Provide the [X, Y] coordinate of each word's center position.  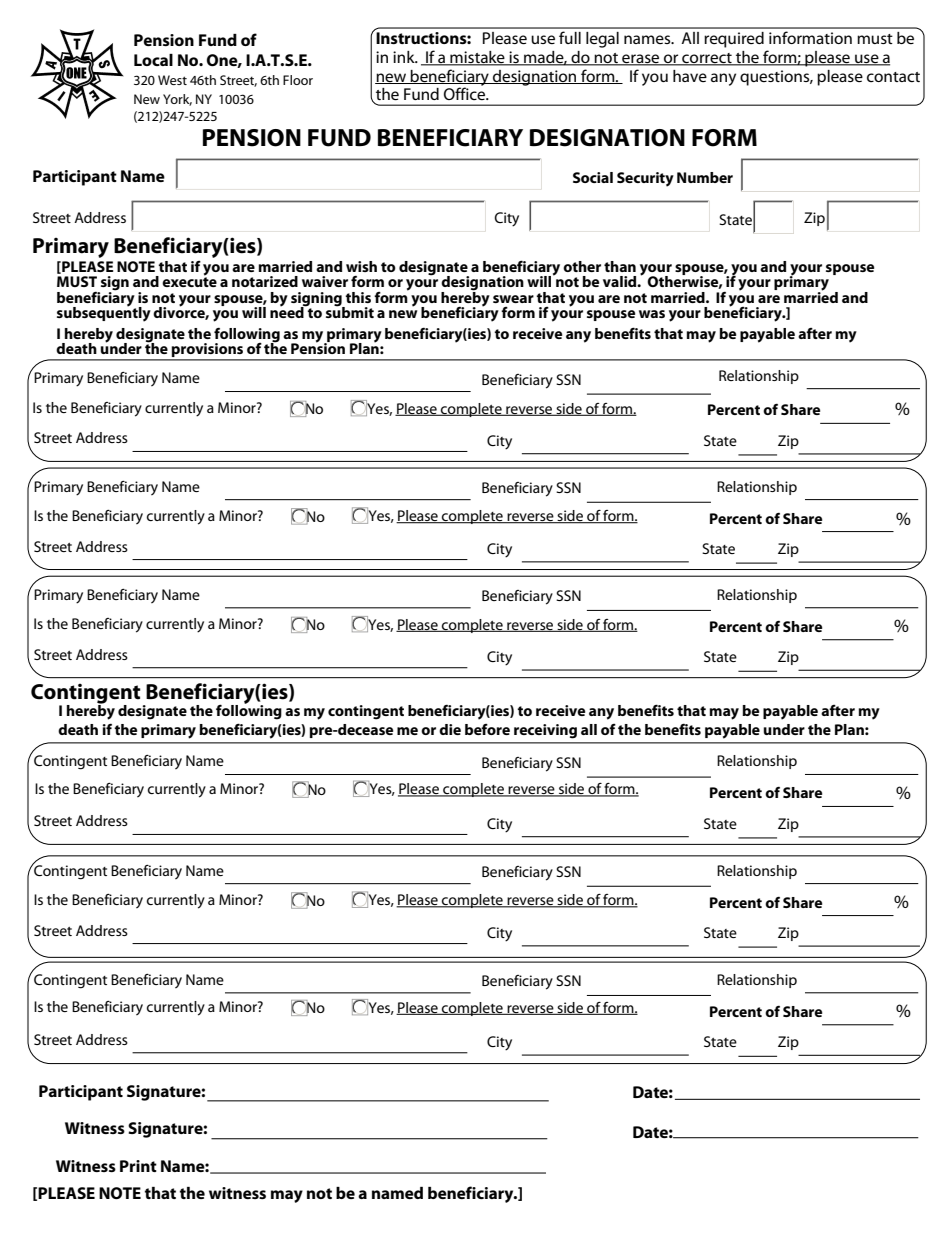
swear [513, 299]
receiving [545, 731]
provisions [208, 351]
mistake [477, 58]
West [172, 80]
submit [350, 311]
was [652, 314]
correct [707, 59]
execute [189, 281]
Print [138, 1166]
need [288, 311]
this [358, 297]
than [620, 266]
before [487, 729]
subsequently [104, 313]
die [450, 729]
